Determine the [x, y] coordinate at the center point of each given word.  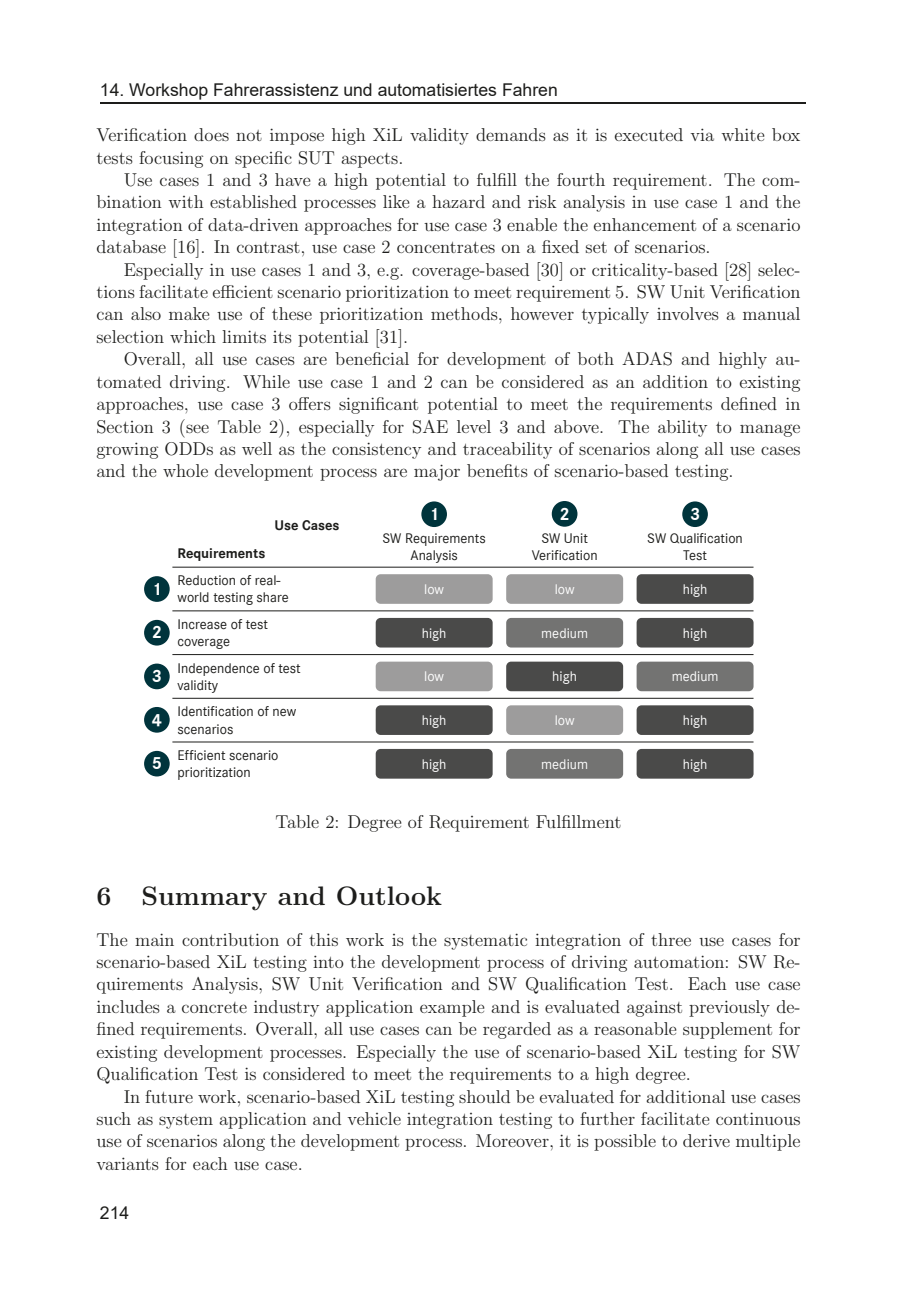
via [702, 134]
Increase [202, 624]
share [272, 597]
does [211, 134]
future [169, 1096]
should [484, 1096]
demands [511, 134]
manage [770, 430]
